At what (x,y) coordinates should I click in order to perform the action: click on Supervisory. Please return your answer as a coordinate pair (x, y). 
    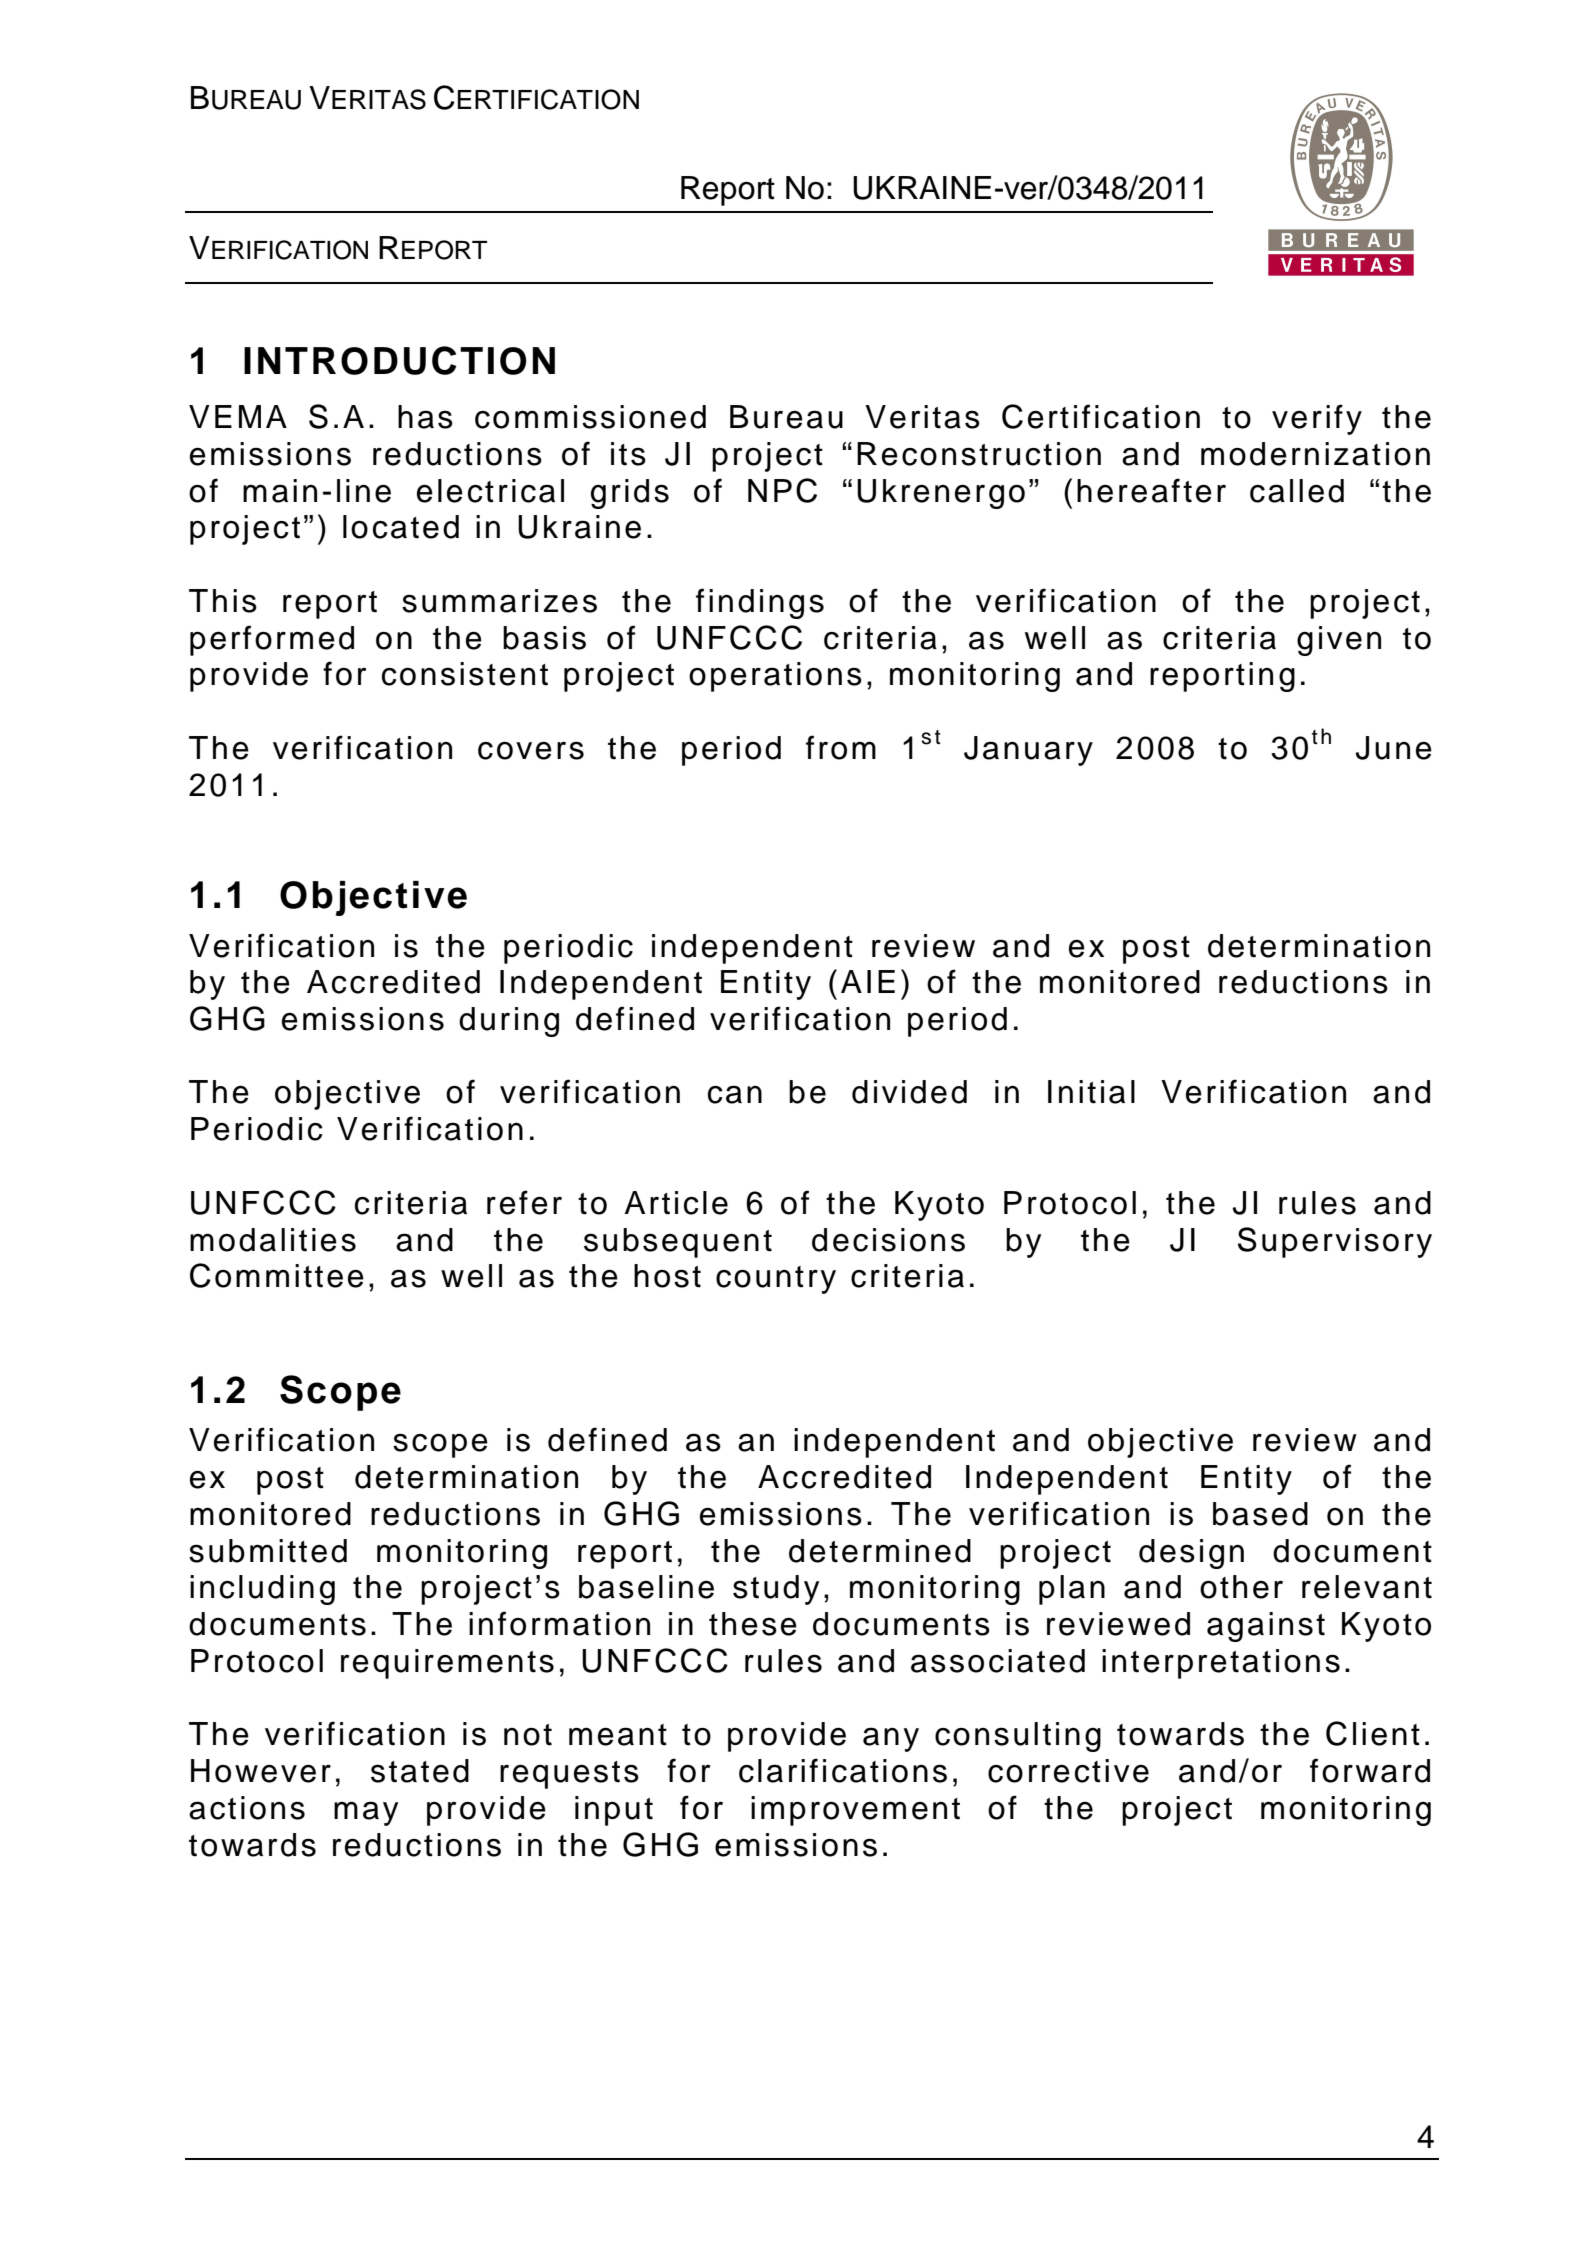
    Looking at the image, I should click on (1335, 1242).
